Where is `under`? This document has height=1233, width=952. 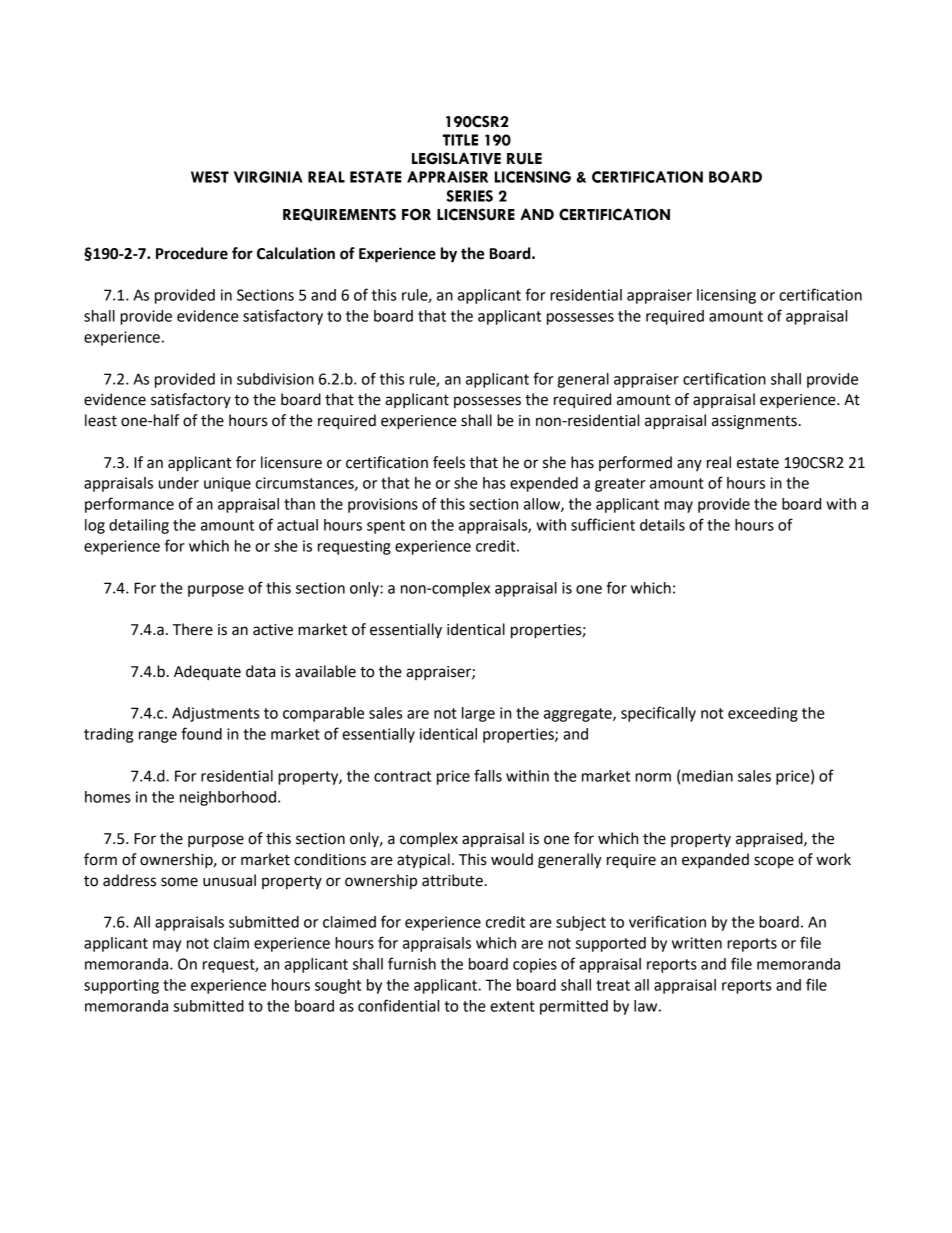 under is located at coordinates (179, 483).
